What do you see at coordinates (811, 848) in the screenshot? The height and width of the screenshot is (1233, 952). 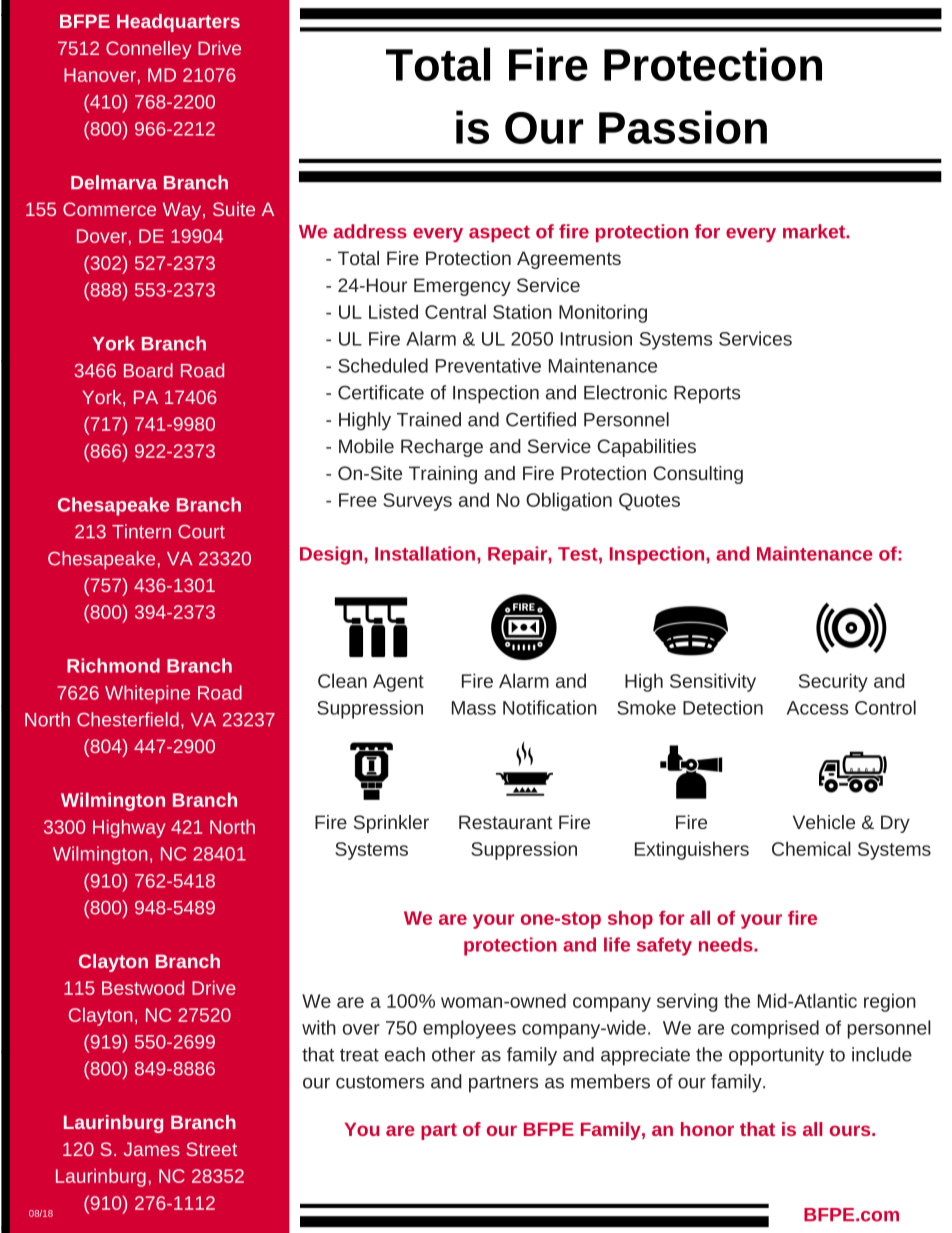 I see `Chemical` at bounding box center [811, 848].
